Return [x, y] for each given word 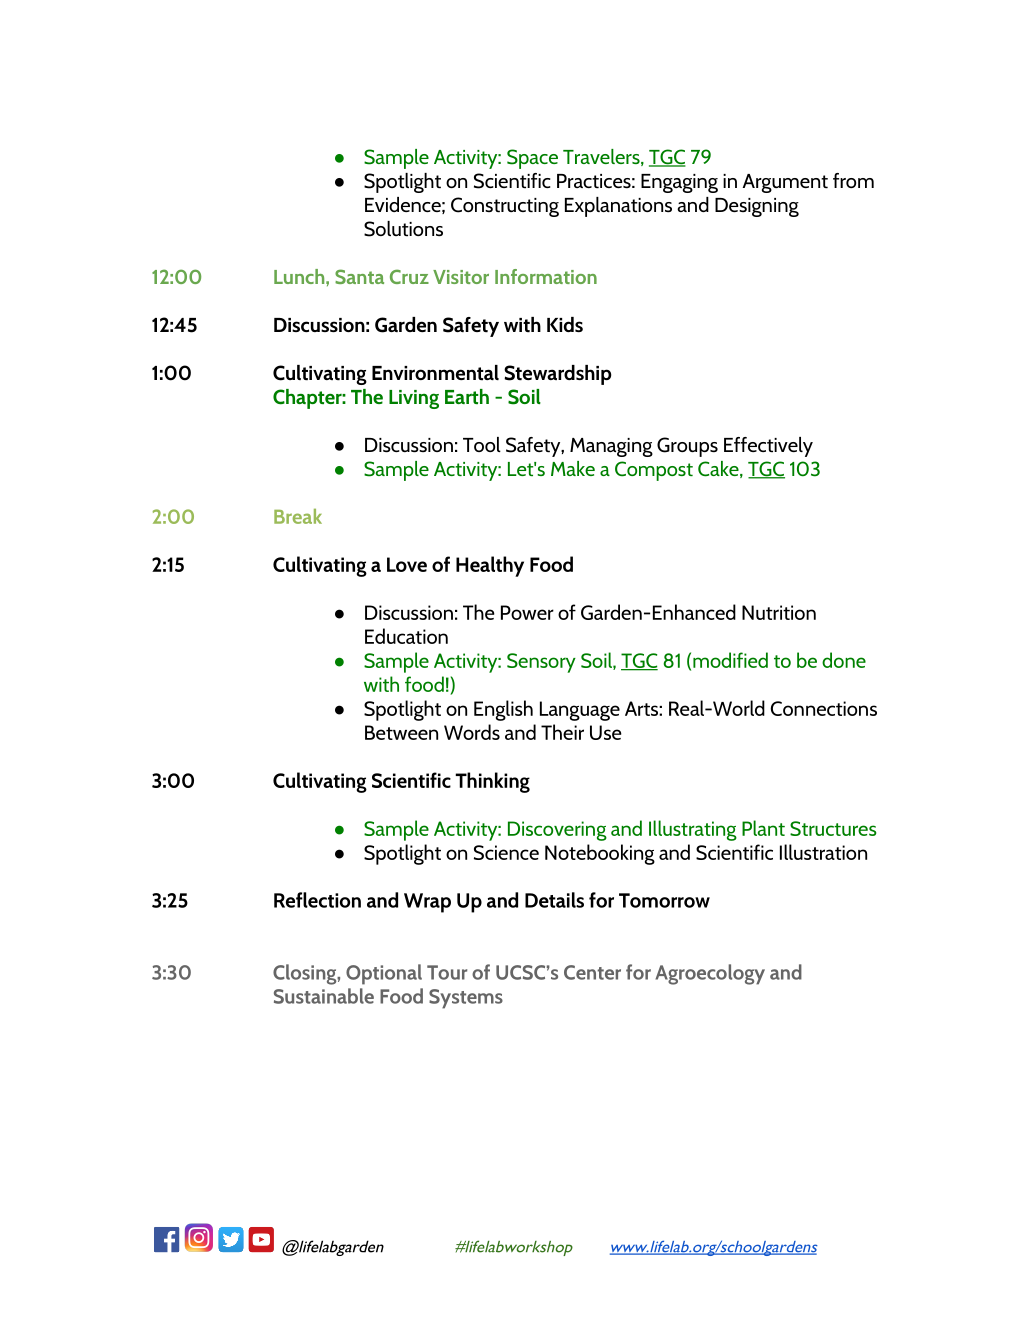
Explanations [618, 207]
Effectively [768, 447]
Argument [785, 183]
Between [401, 732]
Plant [763, 828]
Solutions [403, 229]
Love [407, 564]
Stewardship [557, 375]
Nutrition [779, 612]
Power [527, 612]
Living [414, 399]
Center [592, 972]
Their [562, 732]
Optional [384, 974]
